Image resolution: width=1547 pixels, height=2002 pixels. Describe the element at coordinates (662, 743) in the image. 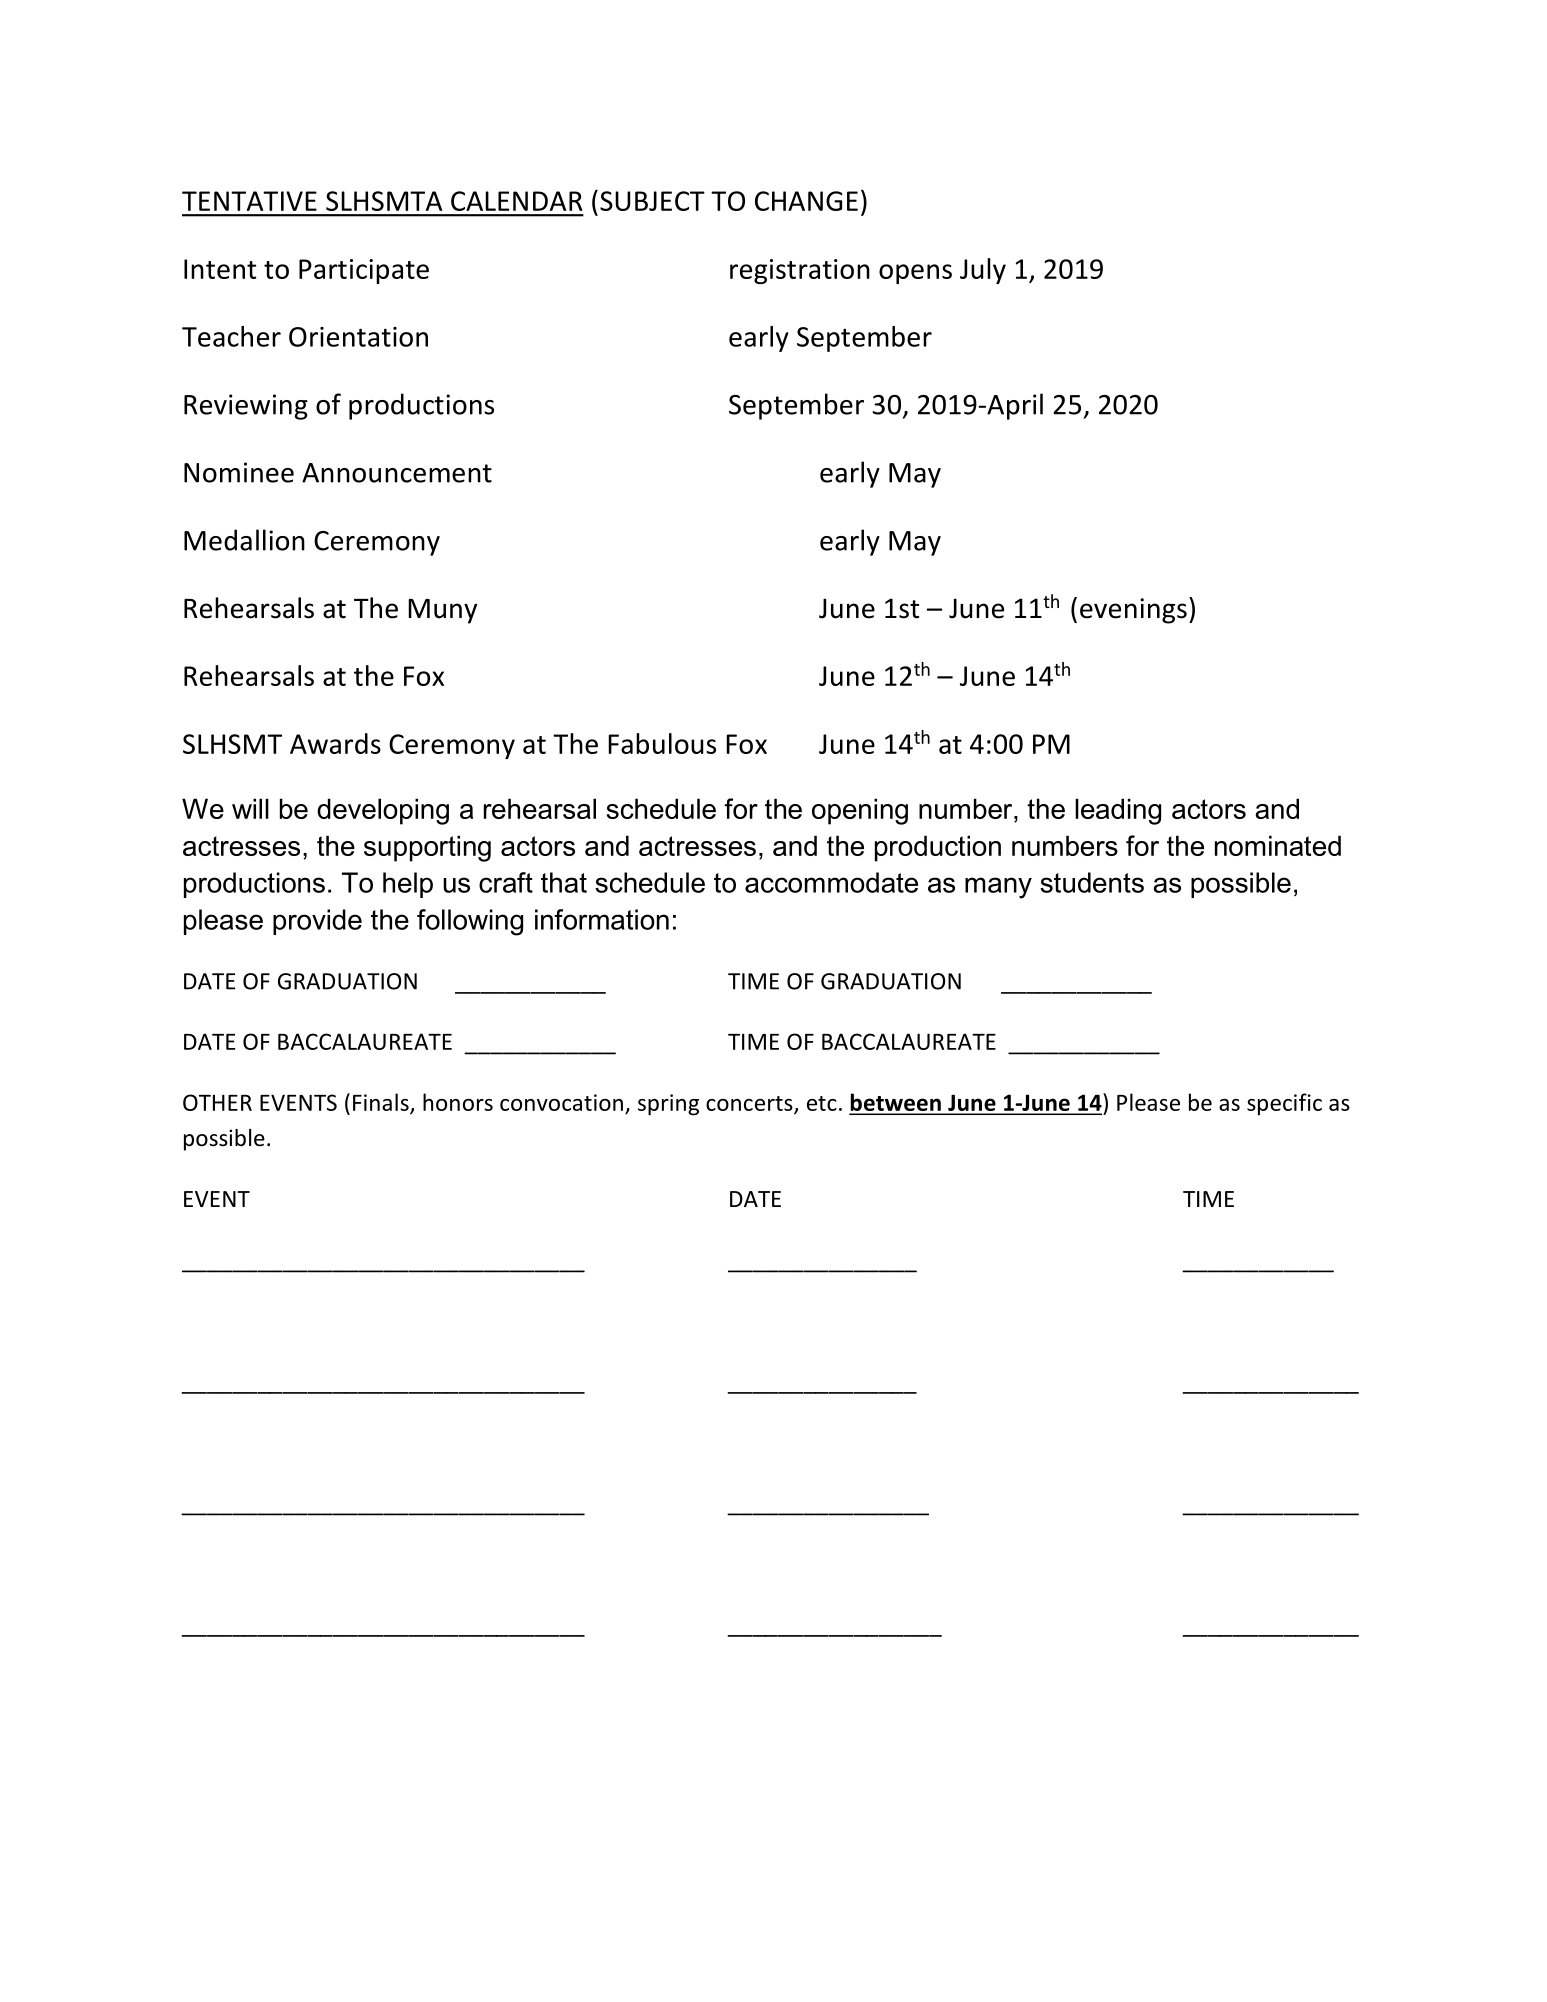

I see `Fabulous` at that location.
